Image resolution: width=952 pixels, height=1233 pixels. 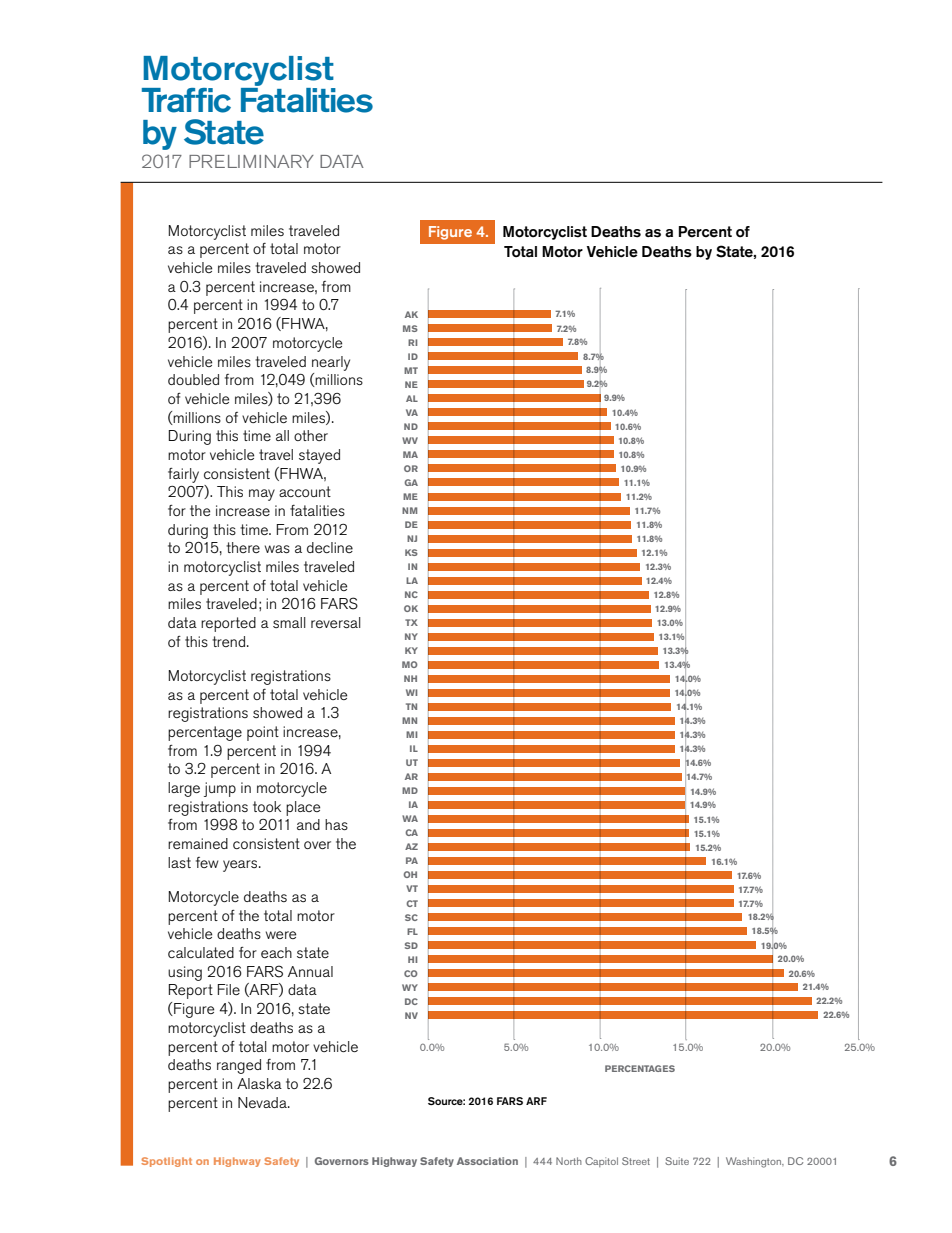 What do you see at coordinates (487, 1161) in the screenshot?
I see `Association` at bounding box center [487, 1161].
